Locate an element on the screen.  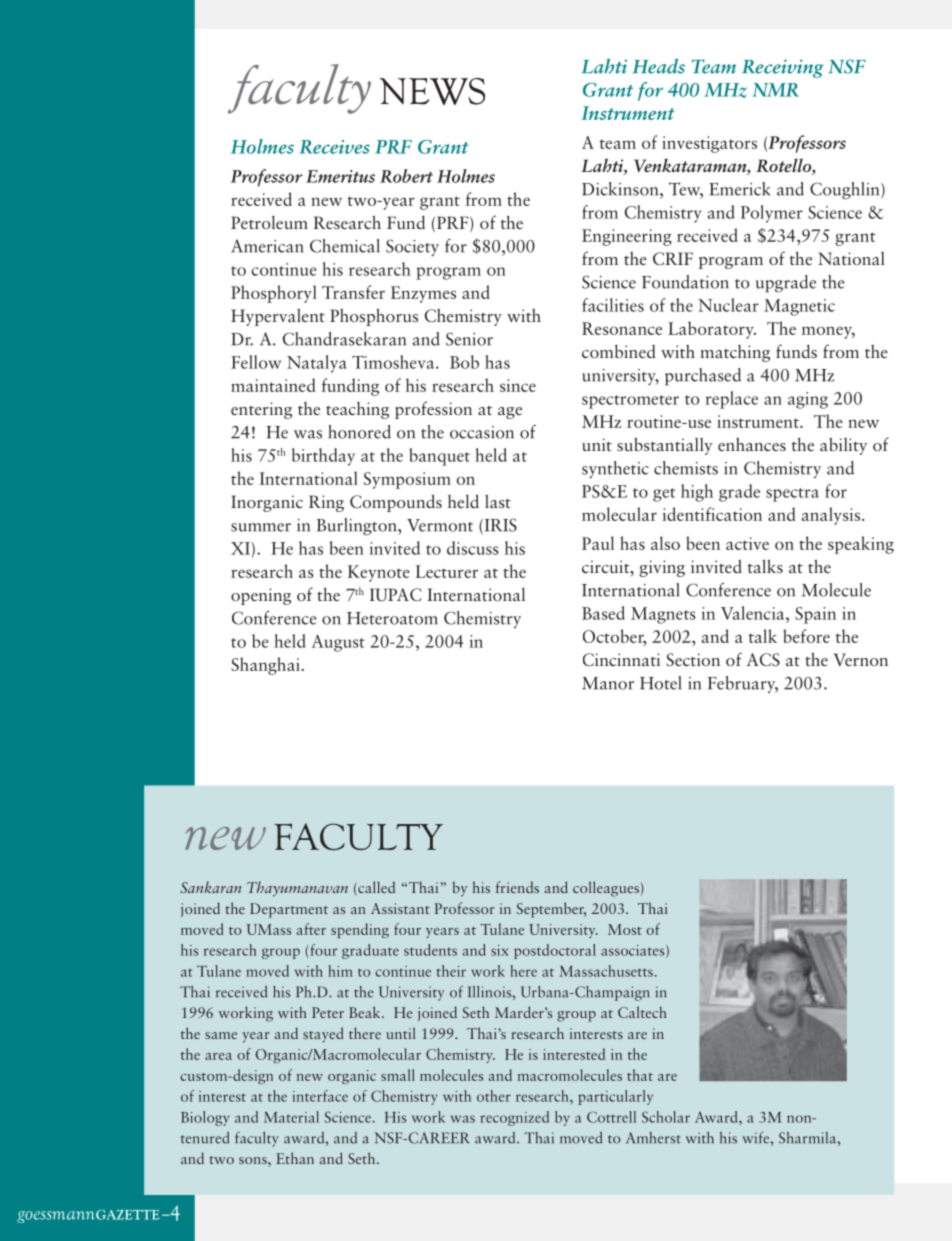
age is located at coordinates (510, 413).
